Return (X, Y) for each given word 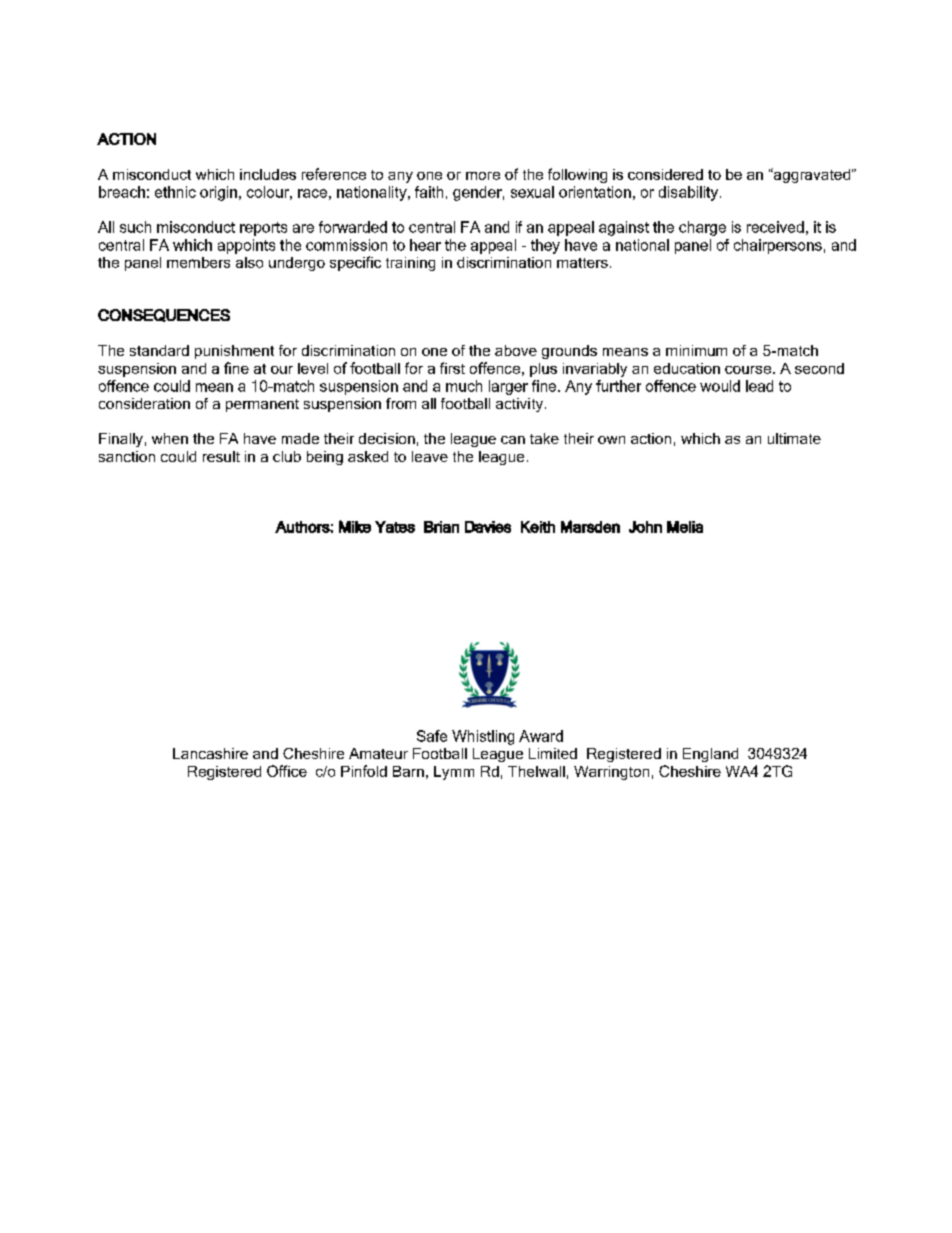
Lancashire (210, 753)
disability (688, 193)
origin (218, 193)
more (483, 176)
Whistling (483, 737)
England (710, 755)
